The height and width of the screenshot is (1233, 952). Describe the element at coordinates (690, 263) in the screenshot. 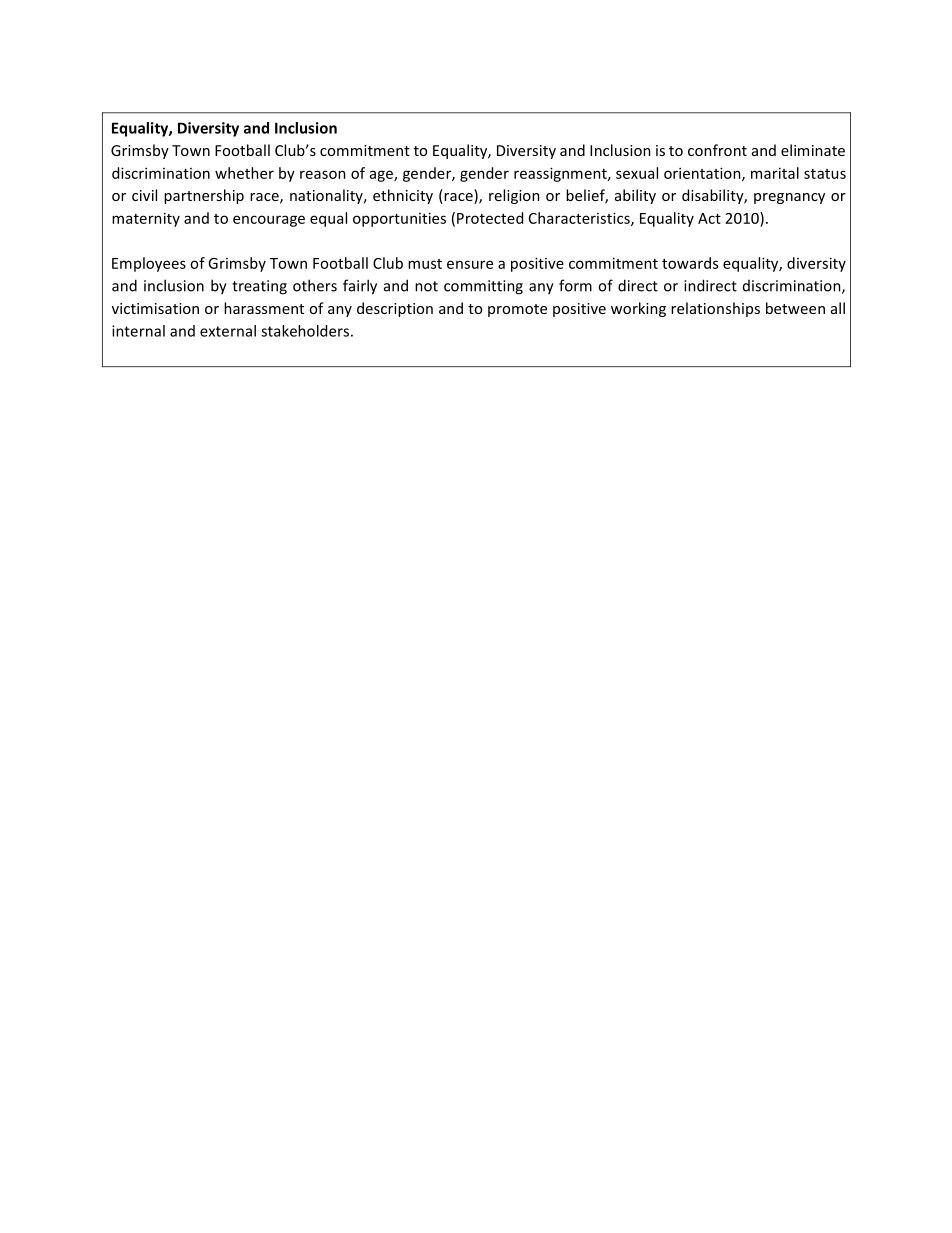

I see `towards` at that location.
